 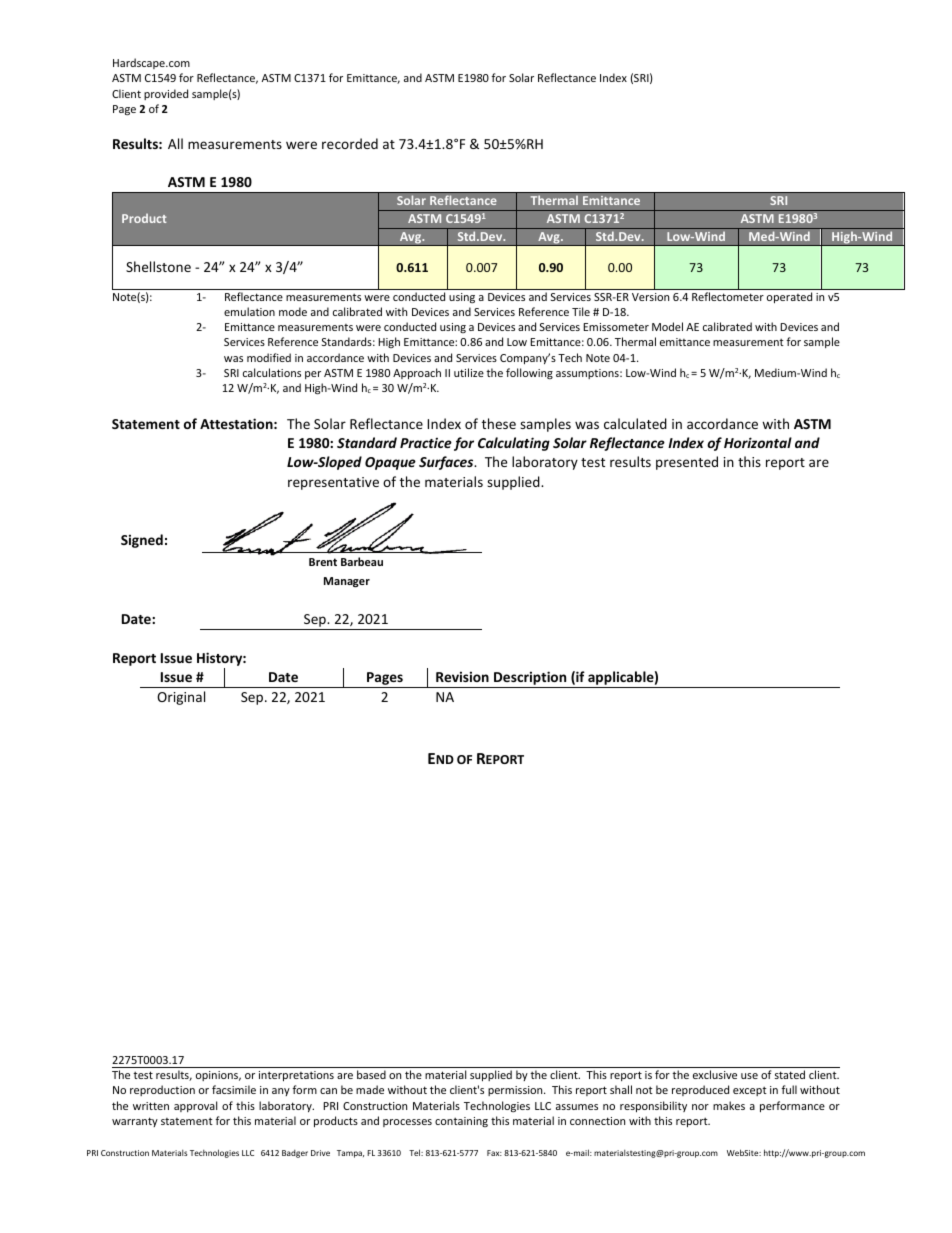 I want to click on presented, so click(x=687, y=463).
